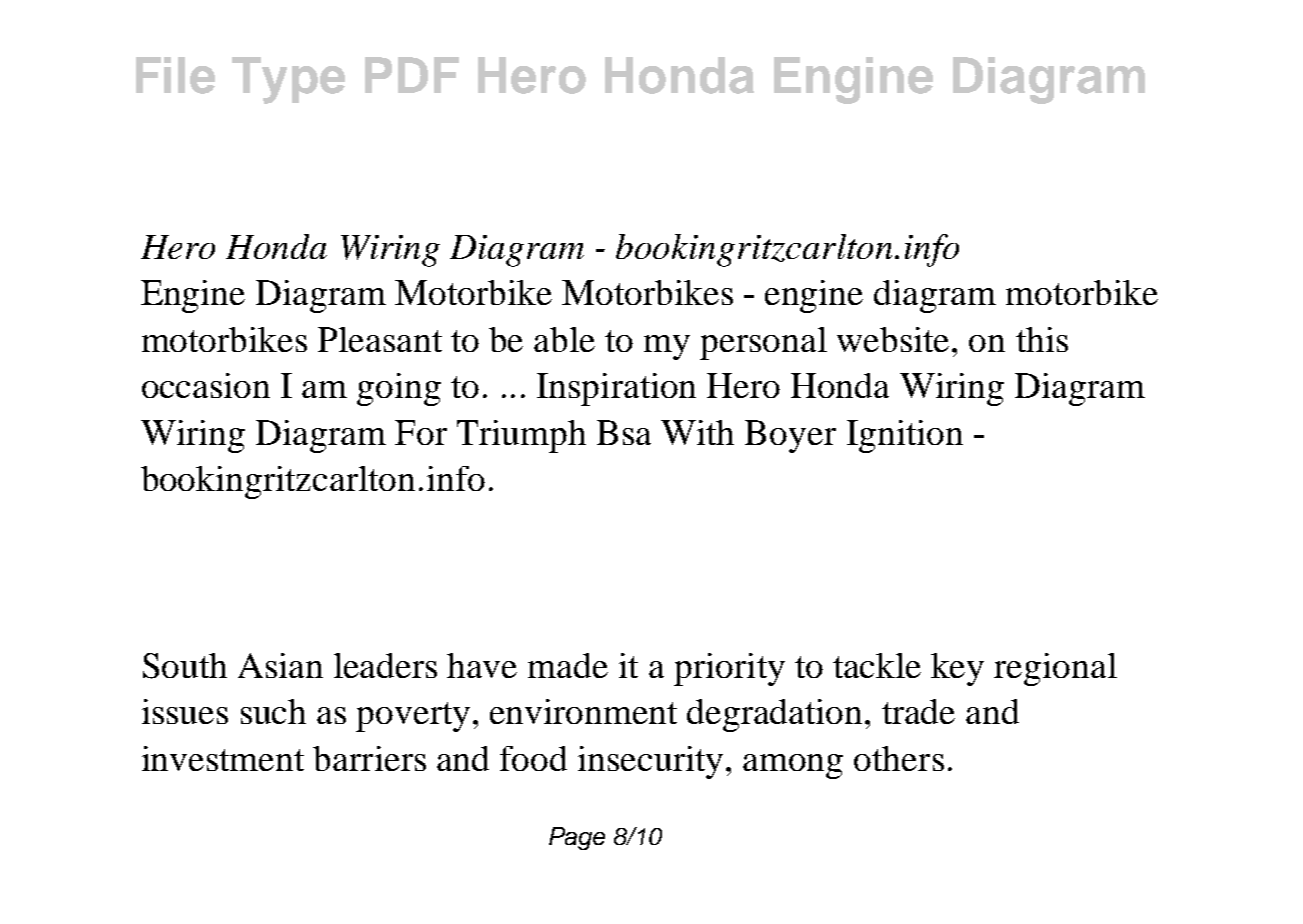  I want to click on key, so click(957, 669).
